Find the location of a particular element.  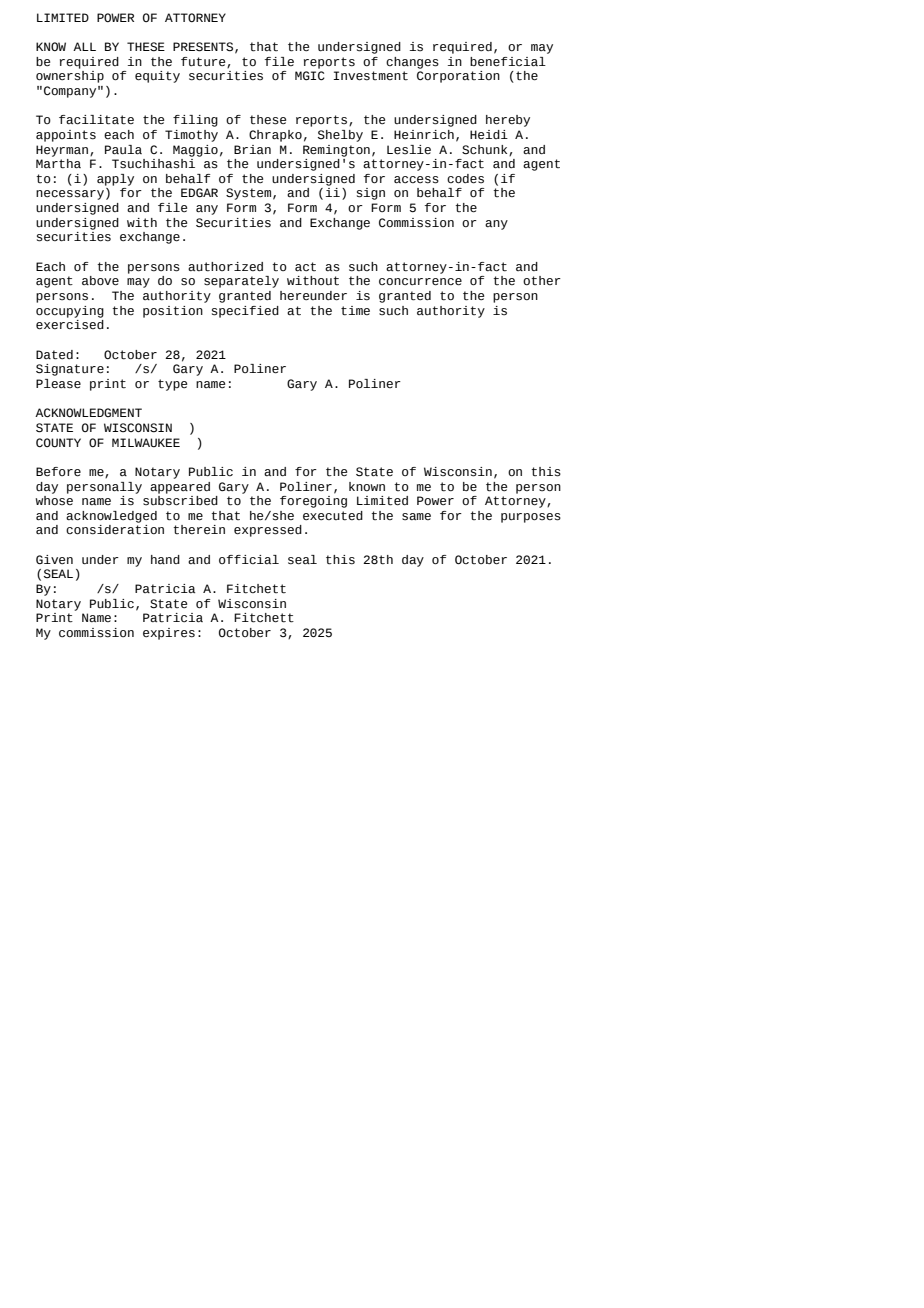

exercised is located at coordinates (70, 325).
